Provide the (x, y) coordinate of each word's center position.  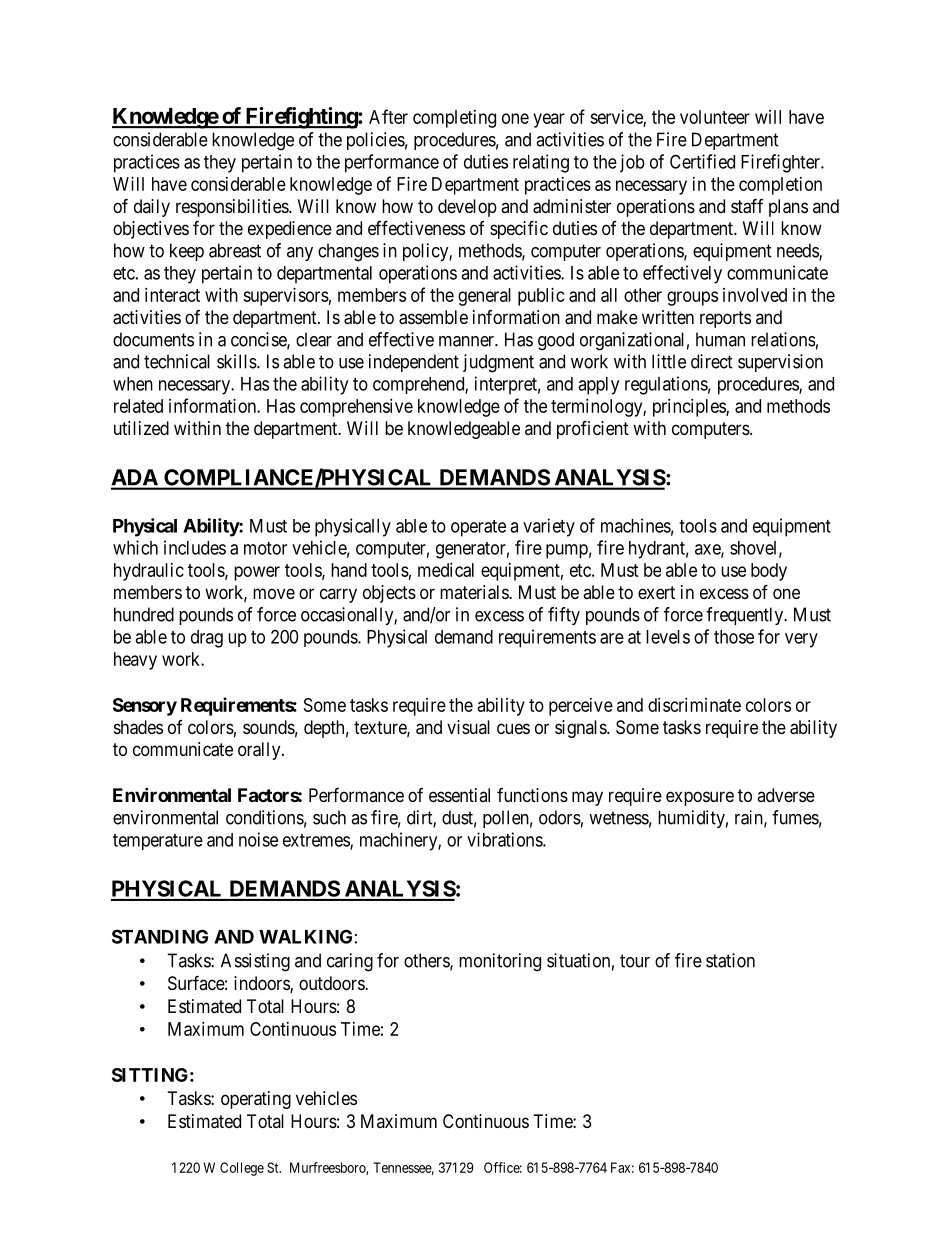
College (242, 1169)
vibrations (505, 839)
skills (237, 361)
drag (207, 639)
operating (256, 1100)
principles (690, 408)
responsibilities (233, 208)
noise (258, 839)
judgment (498, 363)
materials (475, 592)
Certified (702, 161)
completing (454, 119)
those (734, 637)
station (730, 960)
